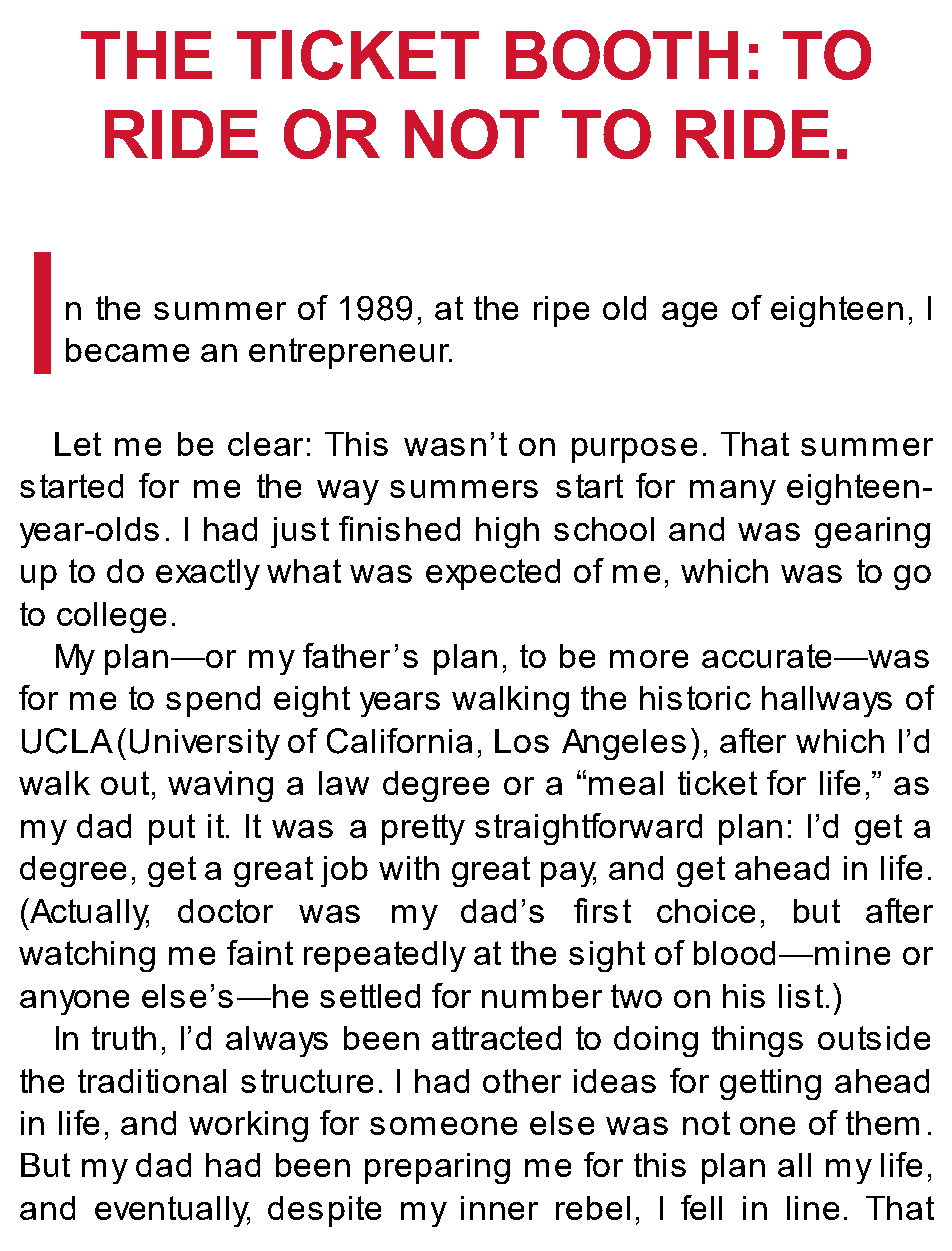  Describe the element at coordinates (622, 55) in the screenshot. I see `BOOTH` at that location.
